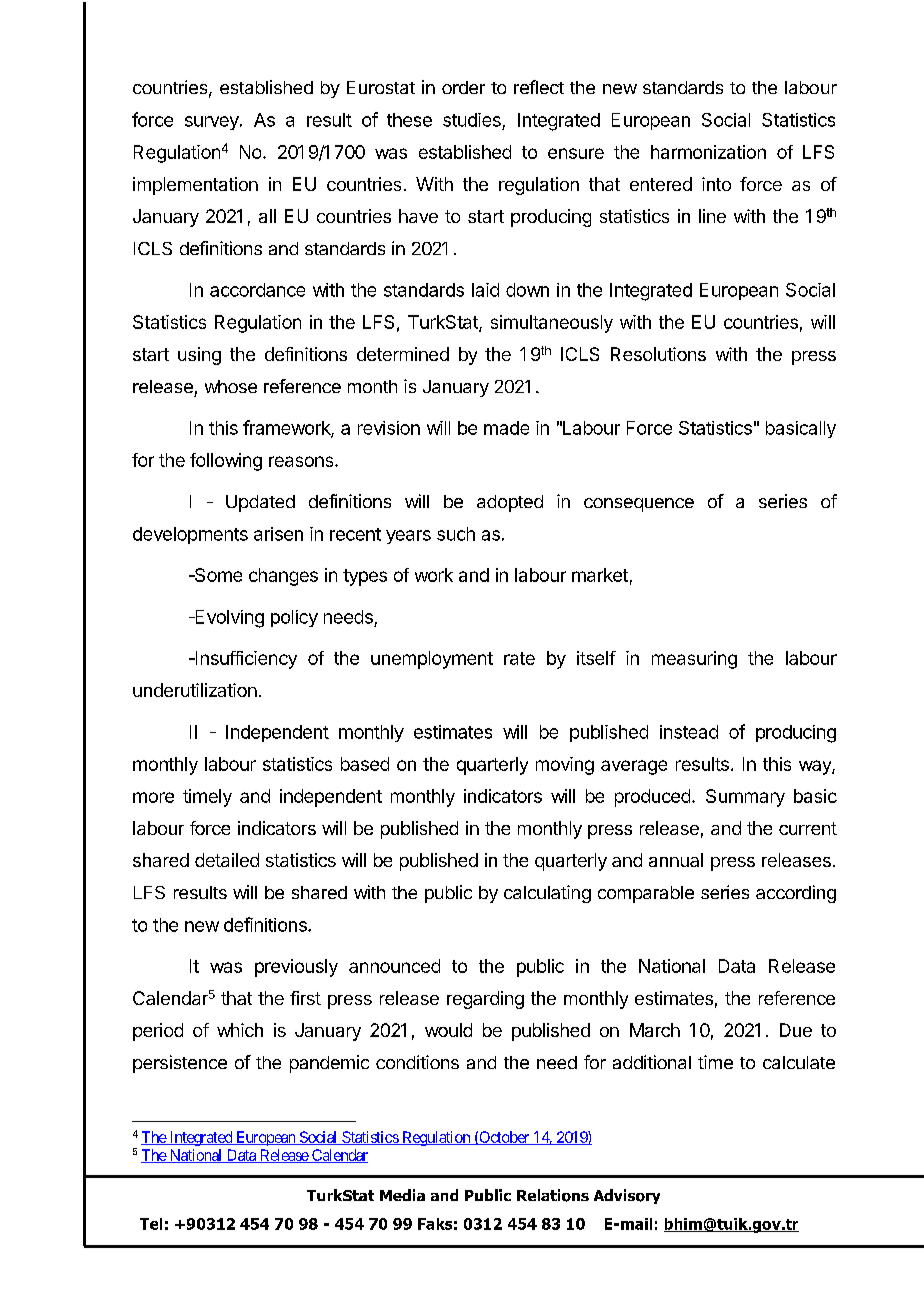  What do you see at coordinates (245, 660) in the screenshot?
I see `Insufficiency` at bounding box center [245, 660].
